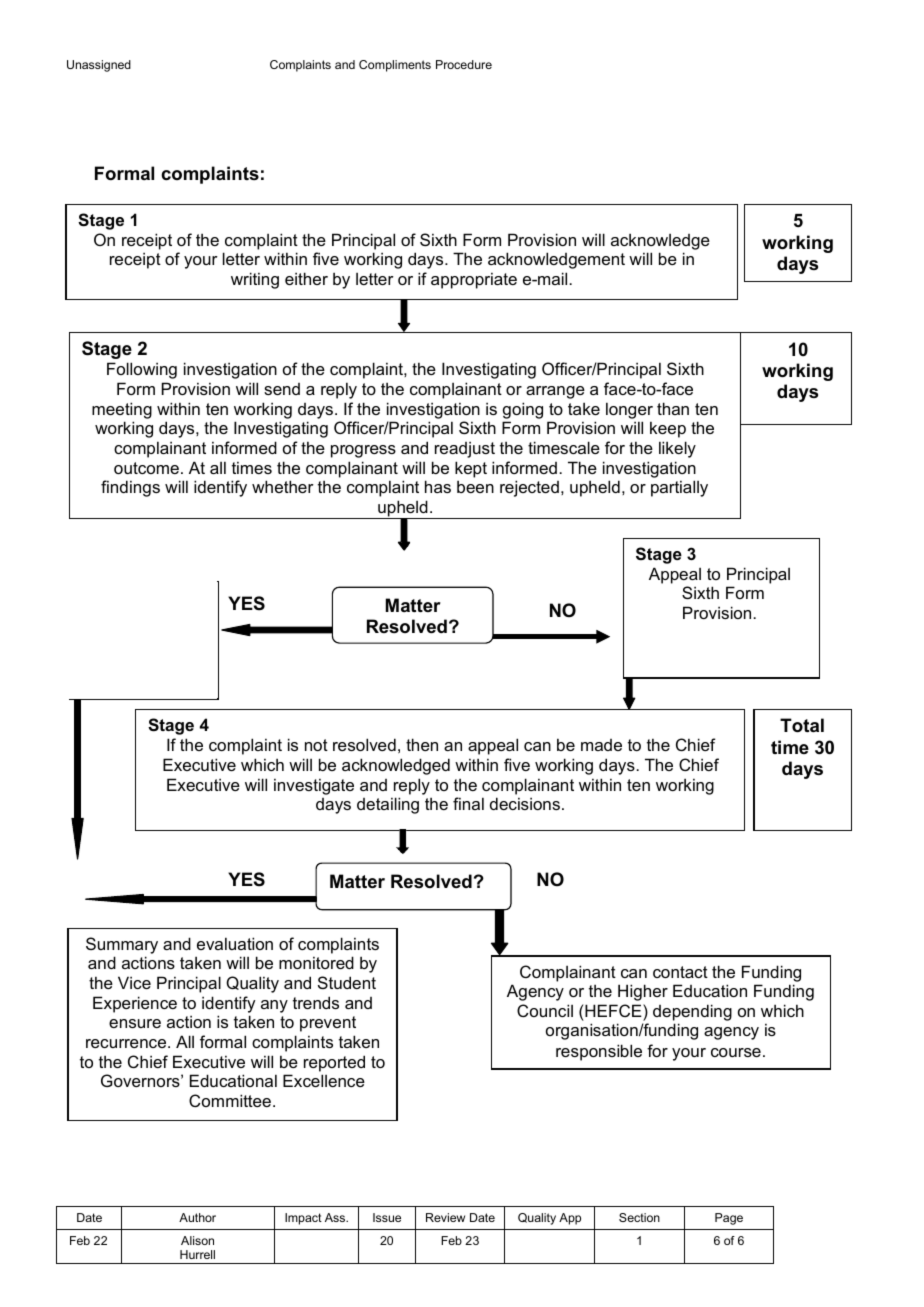 Image resolution: width=924 pixels, height=1307 pixels. Describe the element at coordinates (146, 468) in the image. I see `outcome` at that location.
